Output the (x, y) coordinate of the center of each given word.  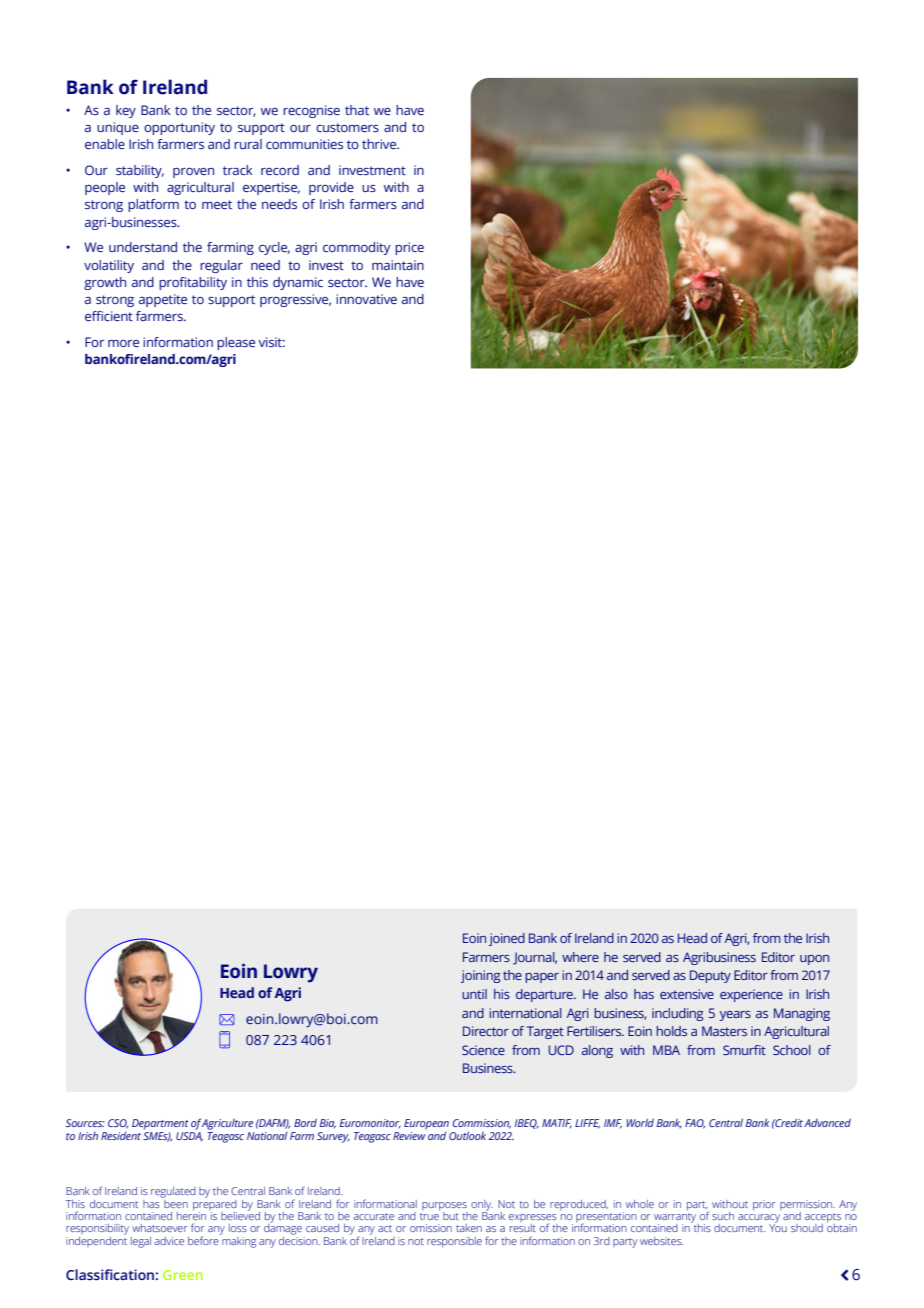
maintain (398, 265)
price (409, 248)
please (236, 343)
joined (507, 939)
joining (480, 976)
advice (169, 1241)
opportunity (179, 128)
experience (751, 995)
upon (814, 960)
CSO (118, 1124)
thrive (380, 144)
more (123, 343)
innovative (366, 299)
